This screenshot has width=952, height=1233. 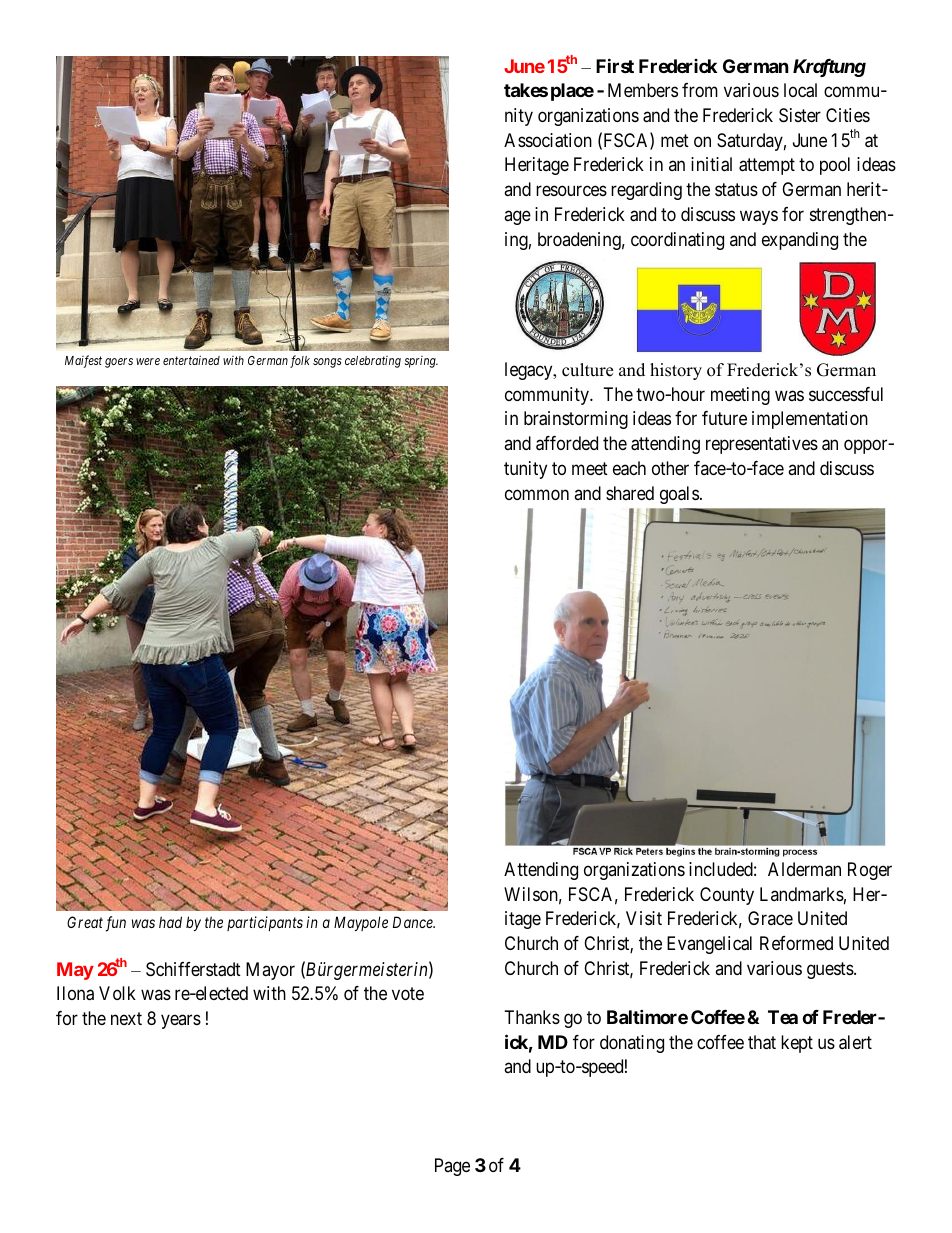 What do you see at coordinates (148, 361) in the screenshot?
I see `were` at bounding box center [148, 361].
